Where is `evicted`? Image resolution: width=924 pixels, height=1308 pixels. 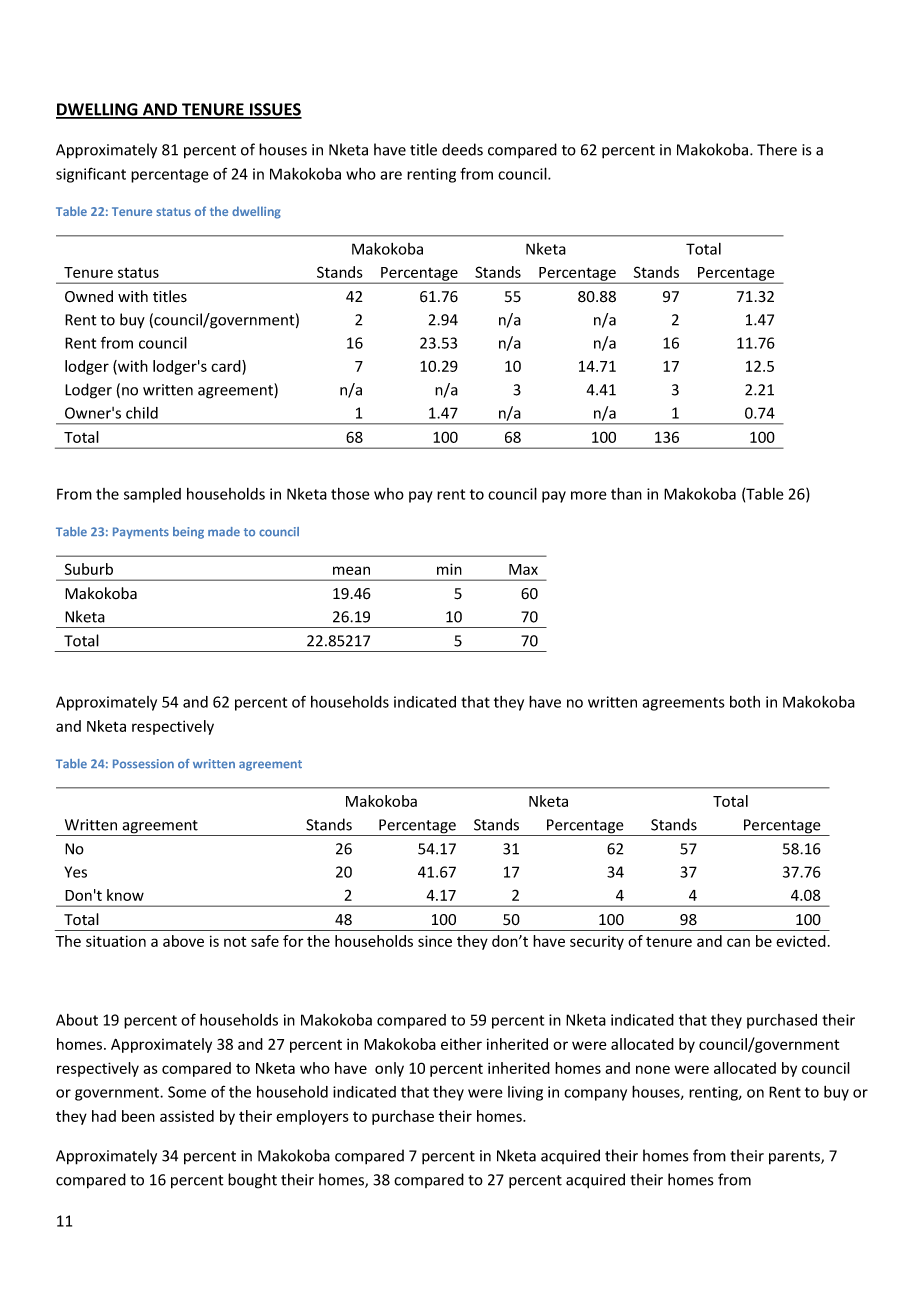
evicted is located at coordinates (801, 941).
